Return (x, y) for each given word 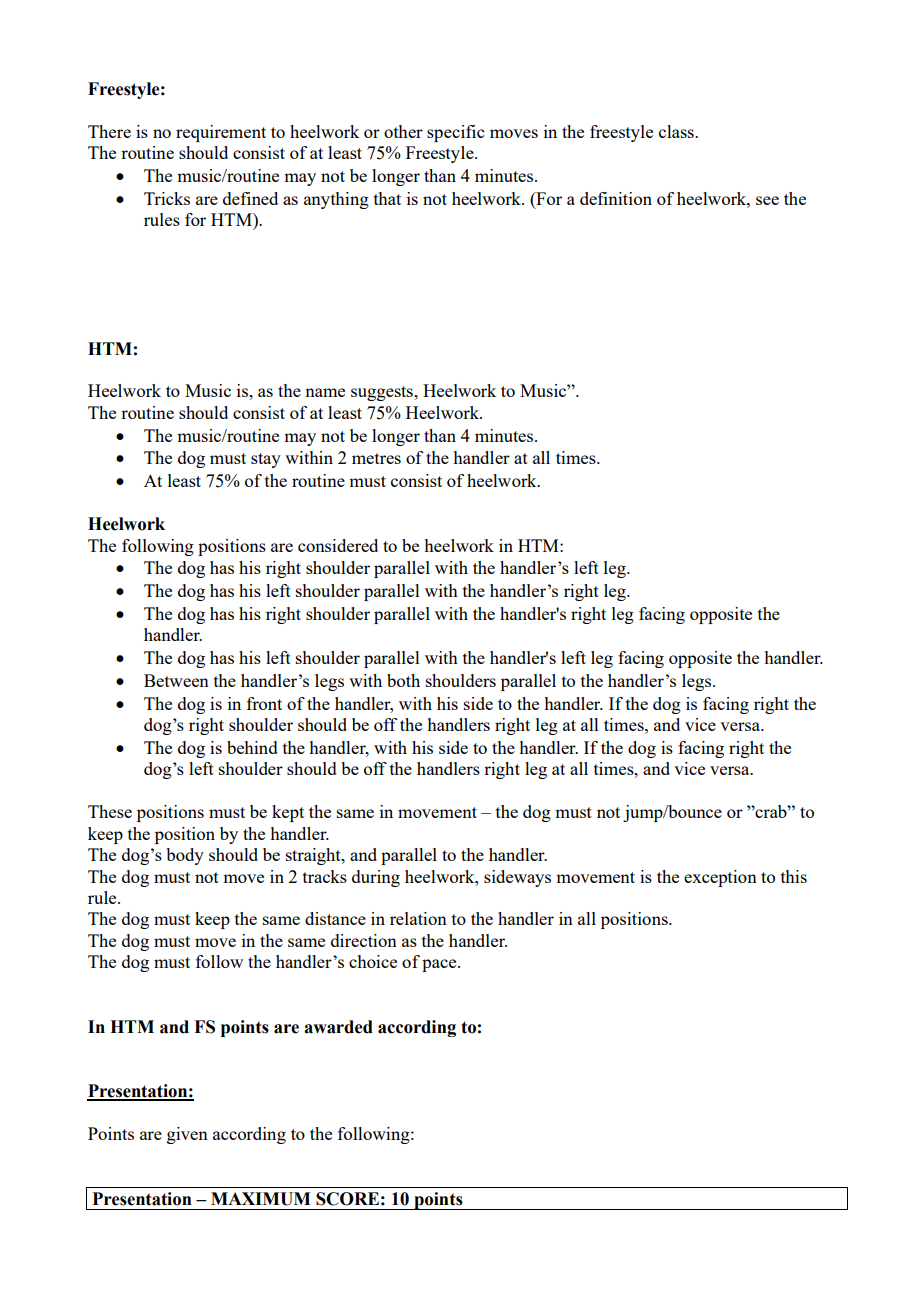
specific (455, 133)
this (794, 876)
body (185, 856)
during (376, 878)
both (403, 680)
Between (176, 680)
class (677, 131)
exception (720, 878)
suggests (383, 393)
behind (252, 747)
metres (376, 458)
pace (440, 965)
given (187, 1135)
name (325, 392)
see (767, 200)
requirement (221, 133)
